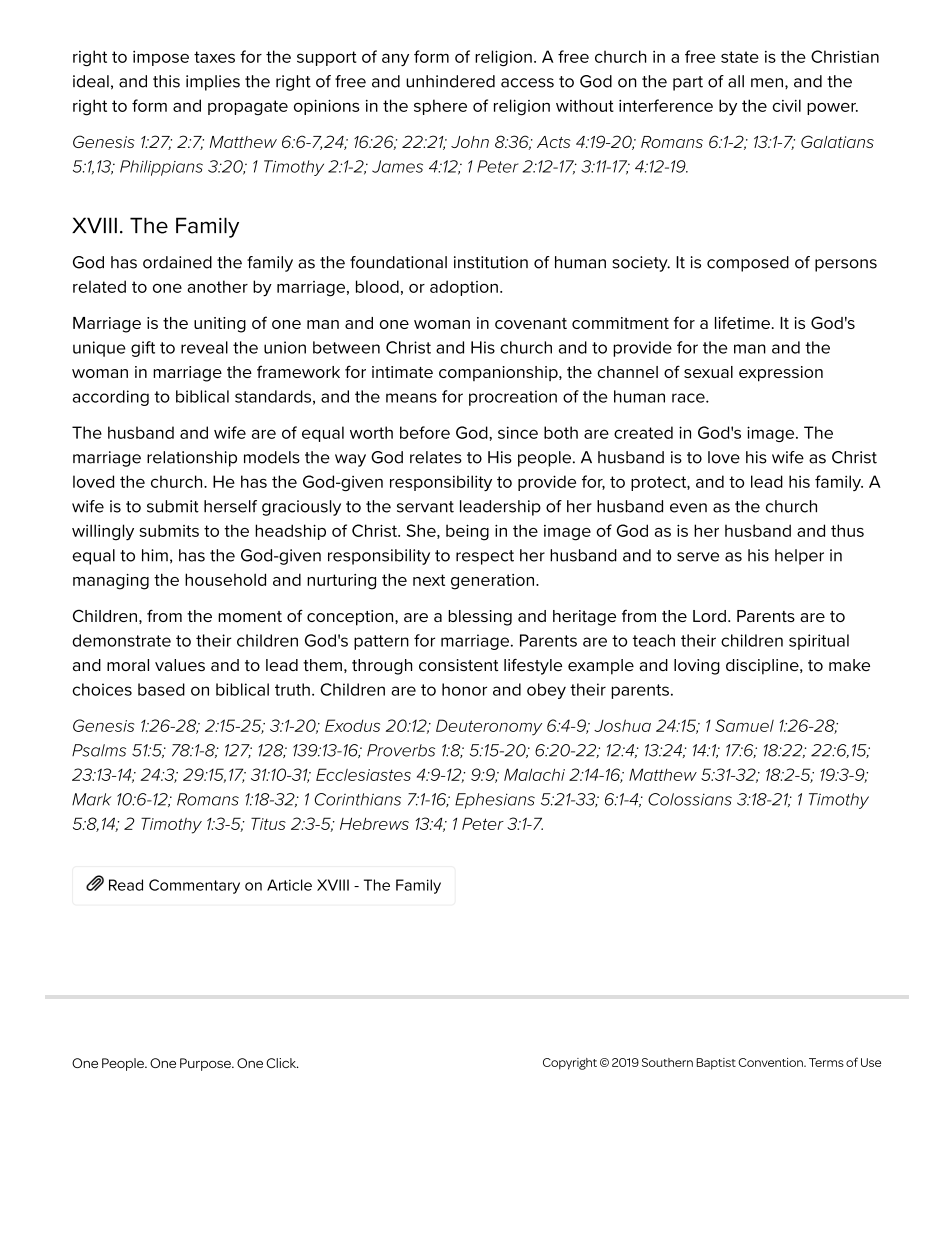 This screenshot has width=952, height=1233. I want to click on all, so click(736, 81).
